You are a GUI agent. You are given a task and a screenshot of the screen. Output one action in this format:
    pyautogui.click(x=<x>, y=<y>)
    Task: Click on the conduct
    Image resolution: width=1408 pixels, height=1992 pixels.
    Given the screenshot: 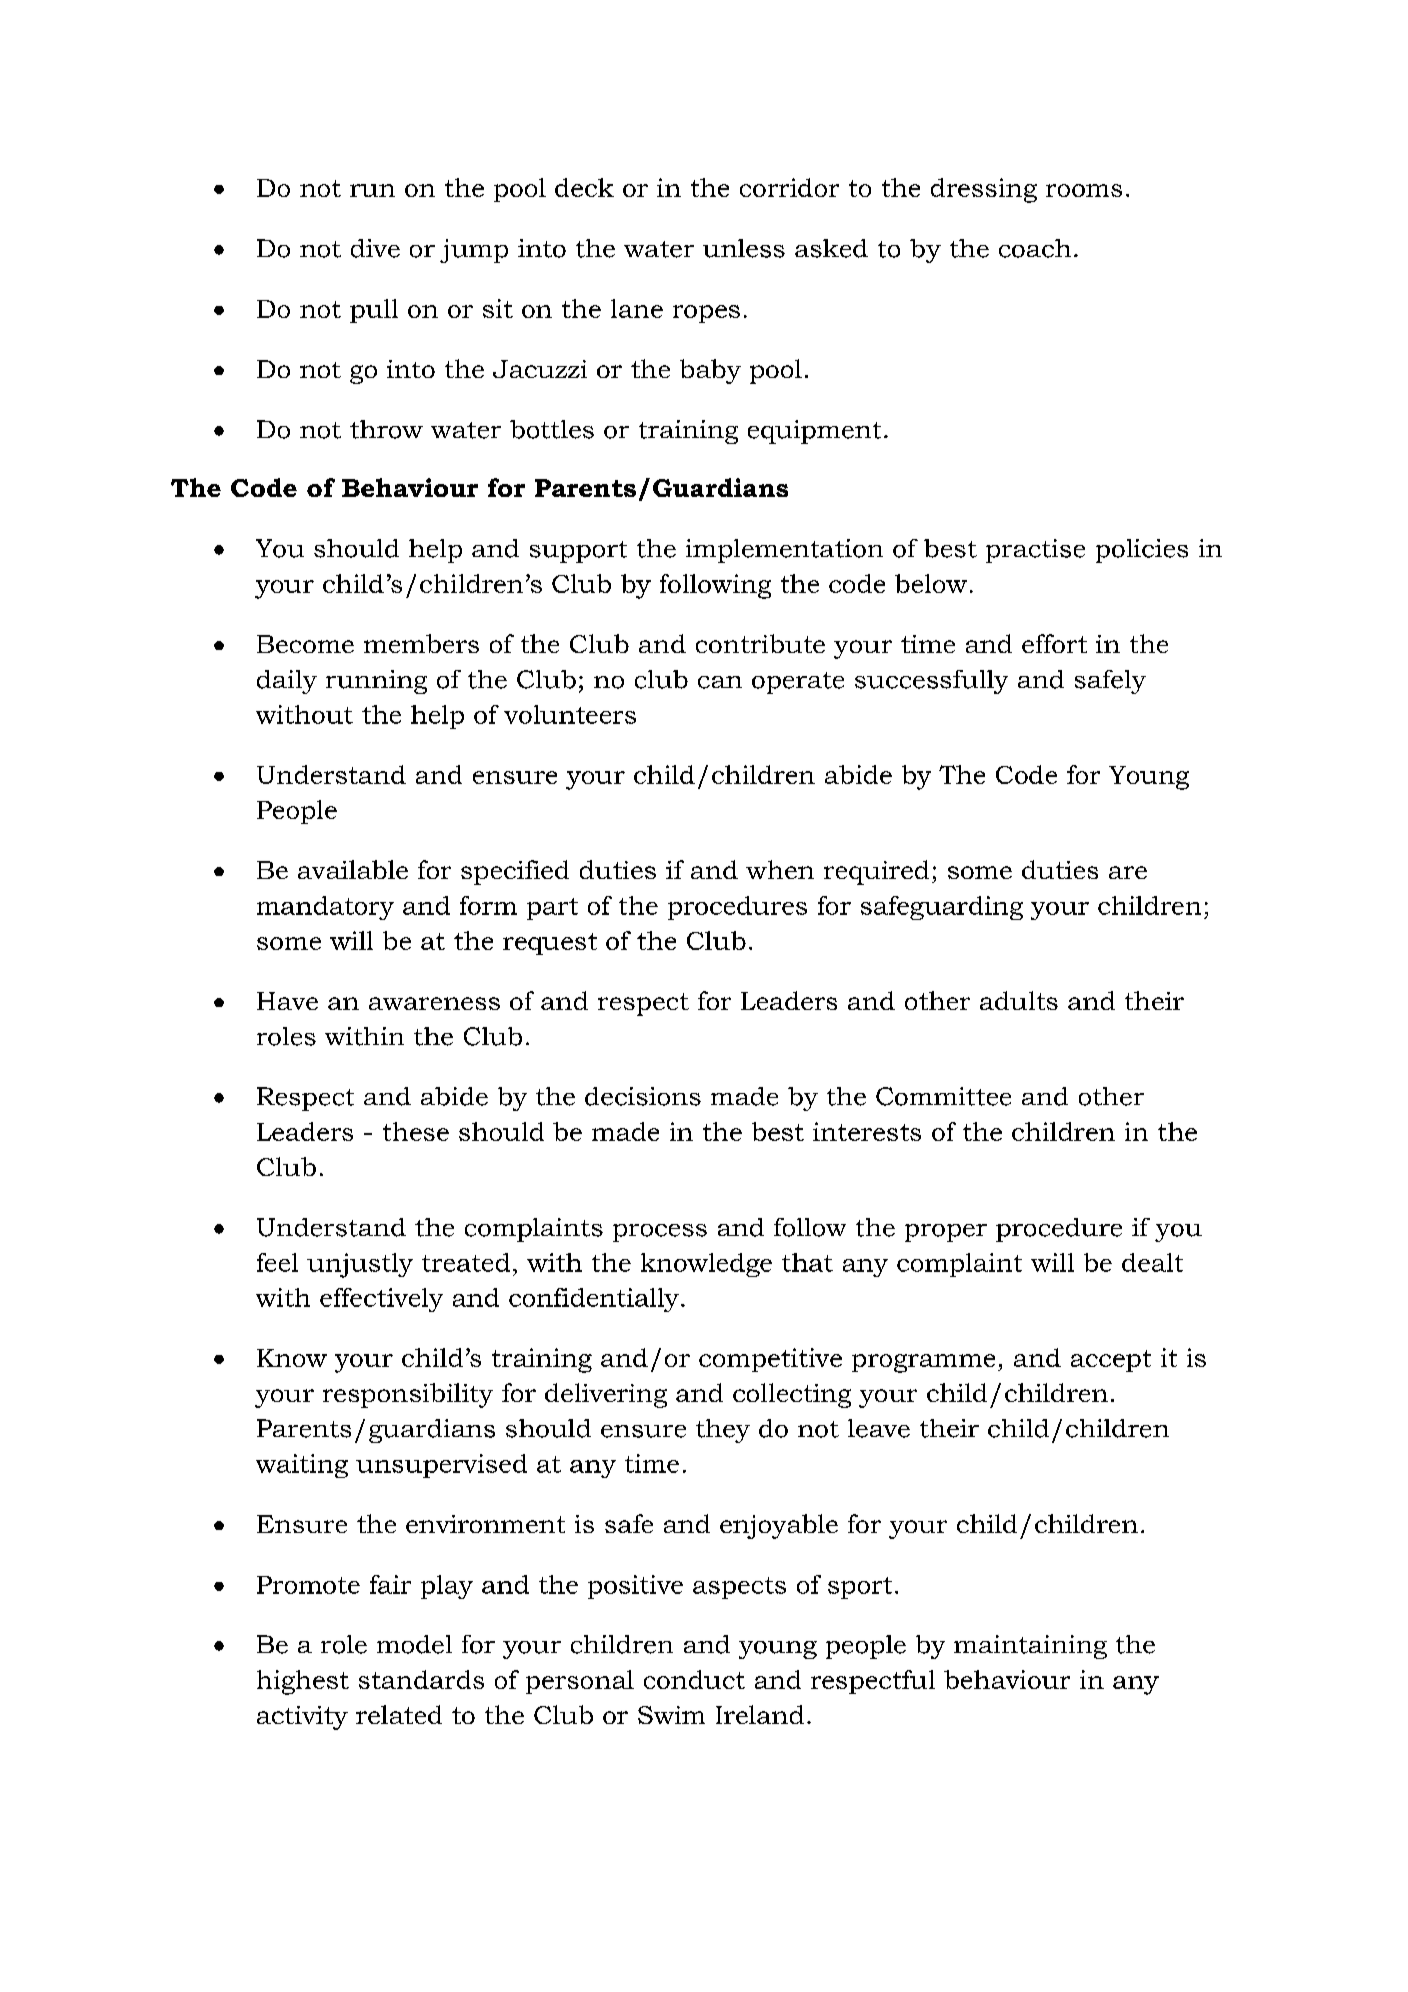 What is the action you would take?
    pyautogui.click(x=694, y=1679)
